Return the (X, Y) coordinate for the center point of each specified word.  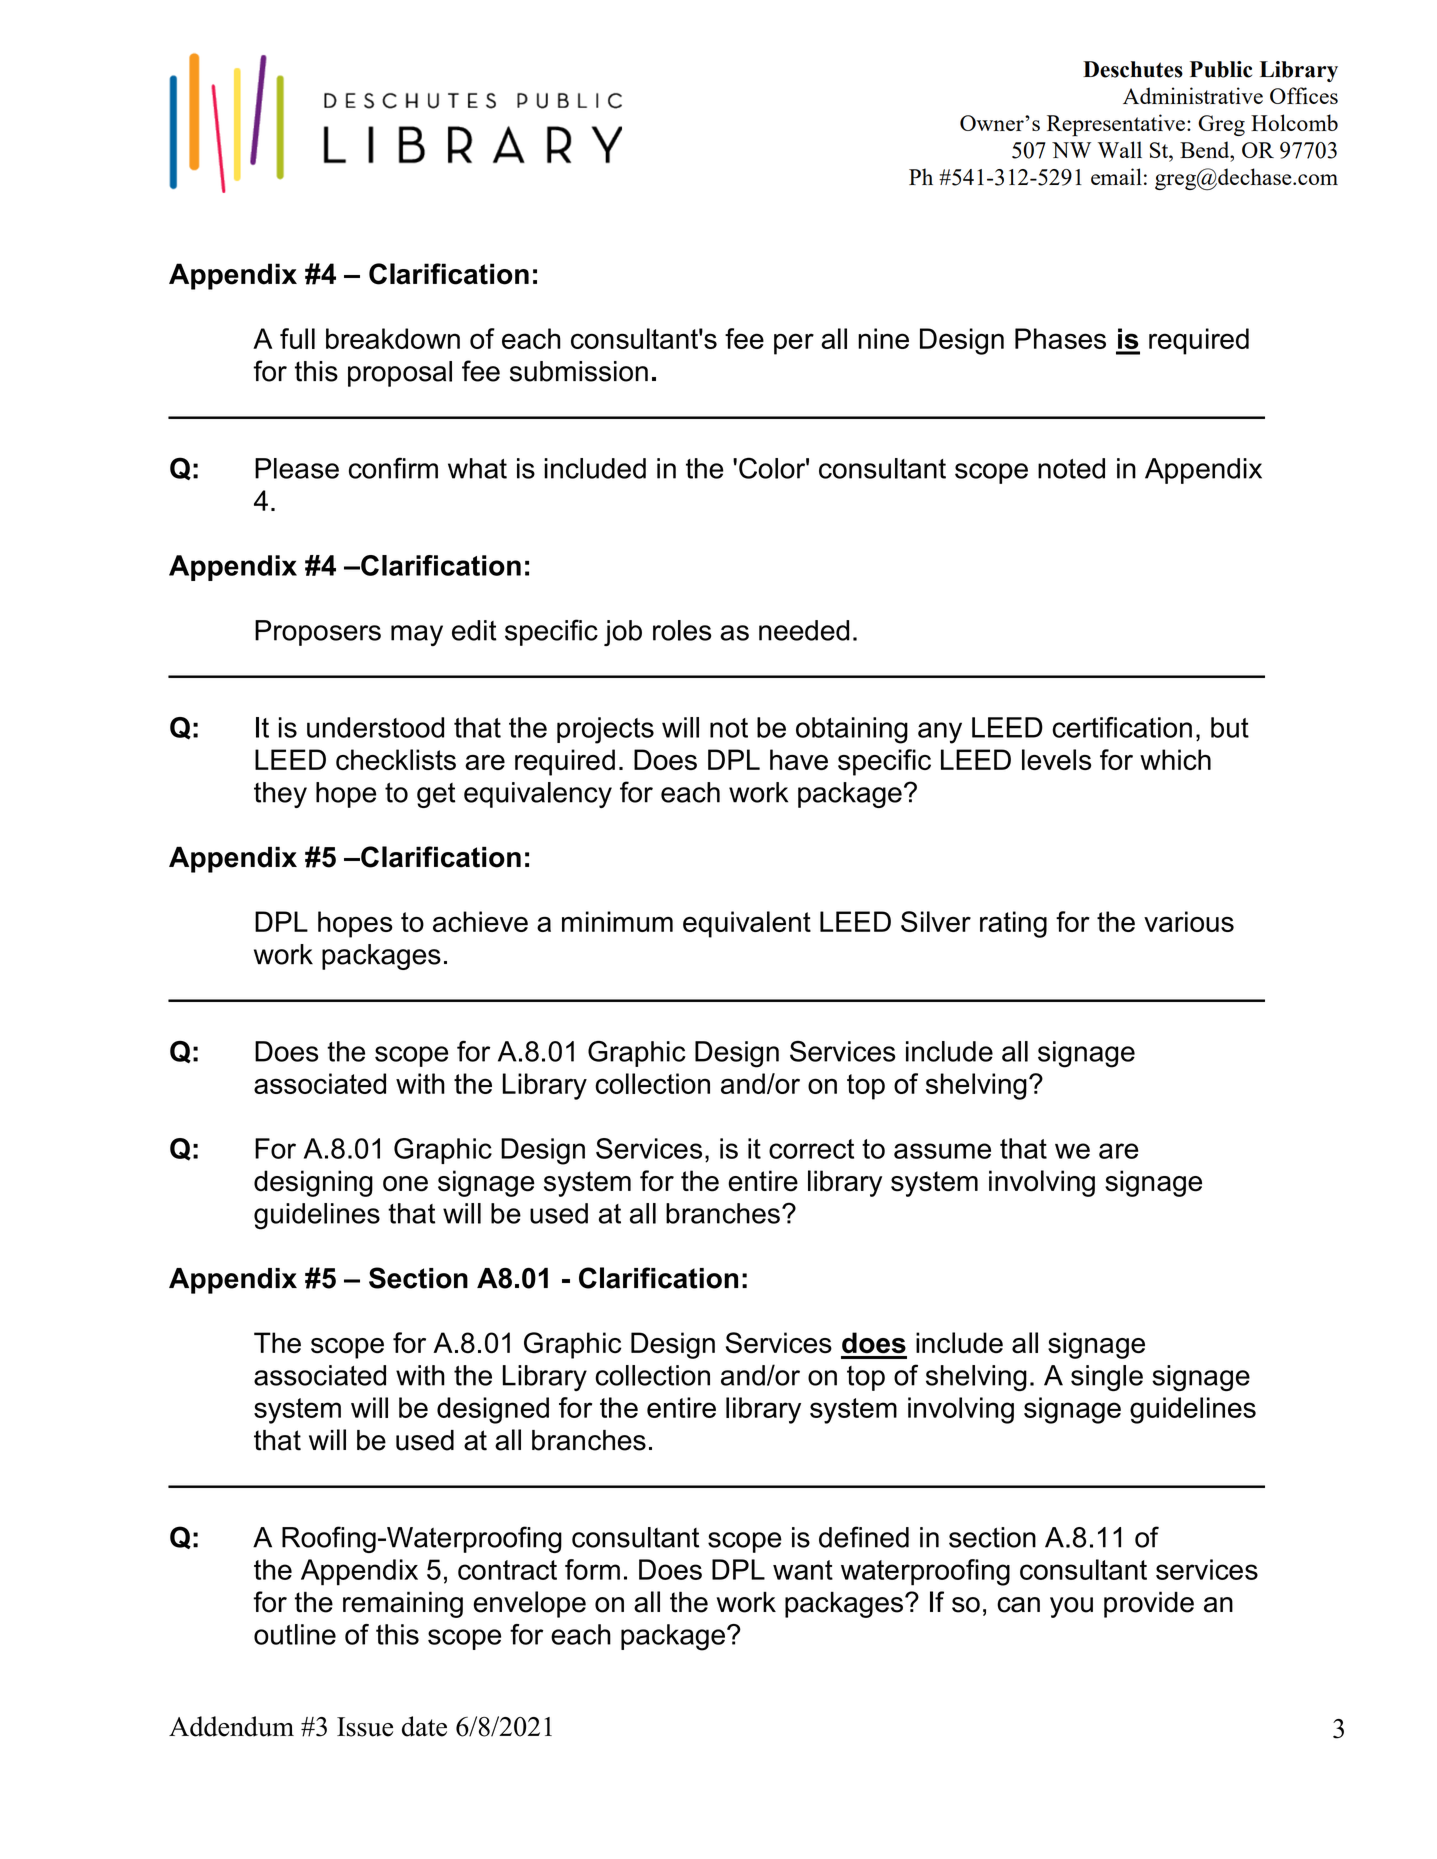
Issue (365, 1727)
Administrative (1193, 95)
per (794, 344)
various (1189, 921)
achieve (480, 921)
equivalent (747, 924)
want (803, 1570)
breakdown (393, 338)
